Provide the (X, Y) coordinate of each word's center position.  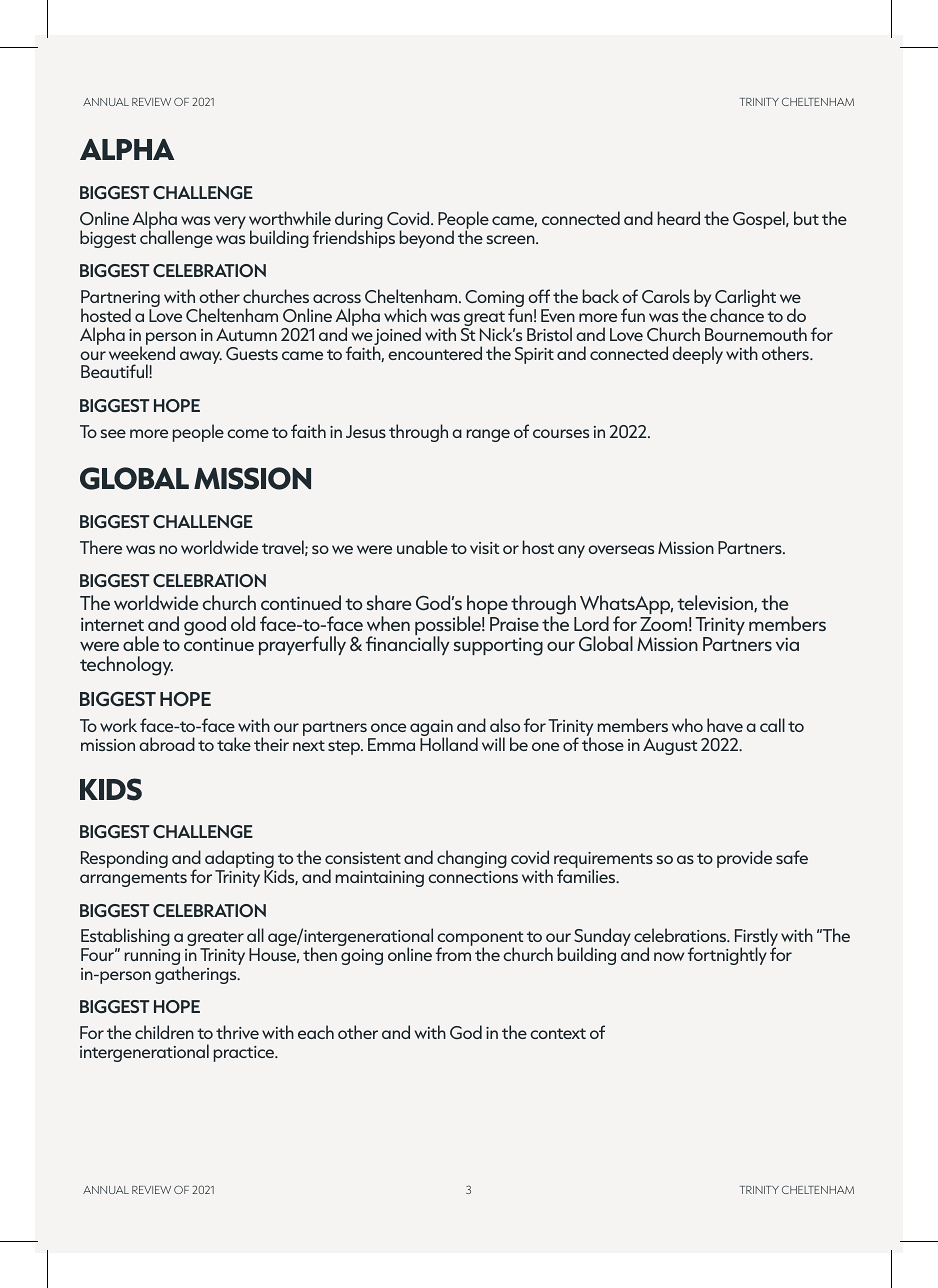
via (787, 644)
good (205, 627)
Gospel (760, 220)
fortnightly (727, 956)
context (558, 1033)
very (230, 222)
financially (408, 644)
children (164, 1032)
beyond (427, 239)
